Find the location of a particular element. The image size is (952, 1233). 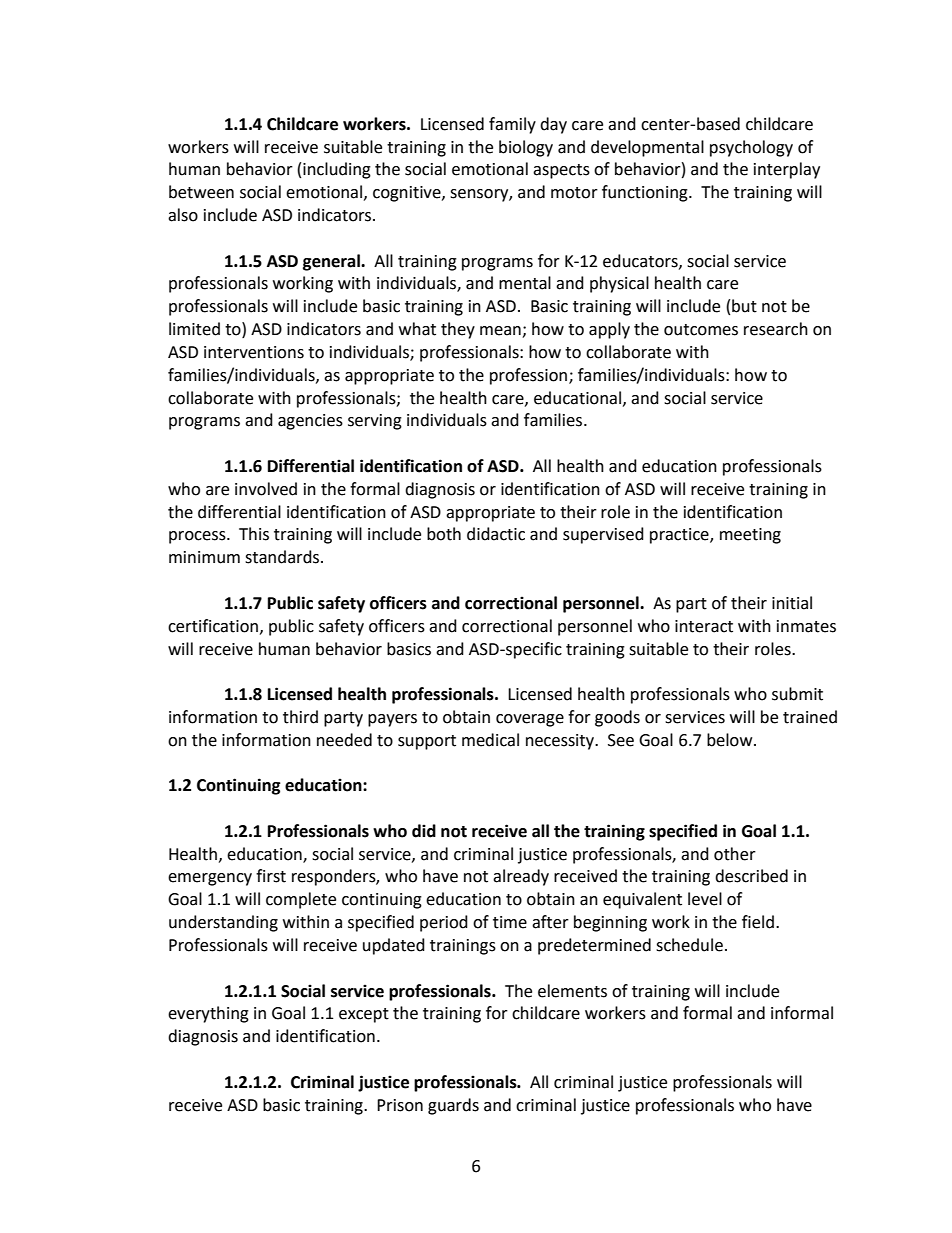

between is located at coordinates (201, 192).
